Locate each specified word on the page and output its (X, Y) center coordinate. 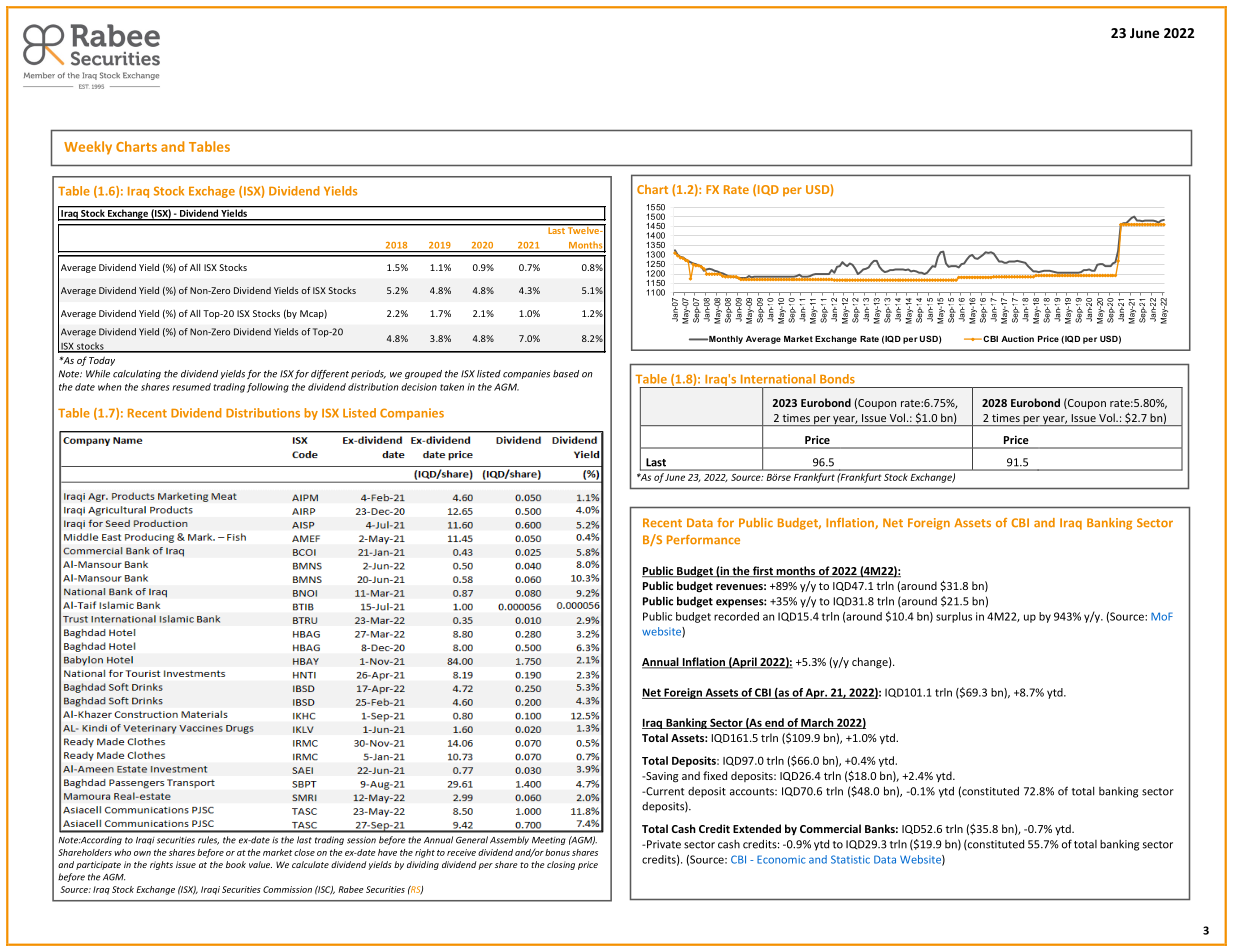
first (763, 571)
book (236, 864)
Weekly (88, 148)
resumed (191, 387)
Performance (703, 539)
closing (561, 865)
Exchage (212, 192)
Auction (1017, 339)
